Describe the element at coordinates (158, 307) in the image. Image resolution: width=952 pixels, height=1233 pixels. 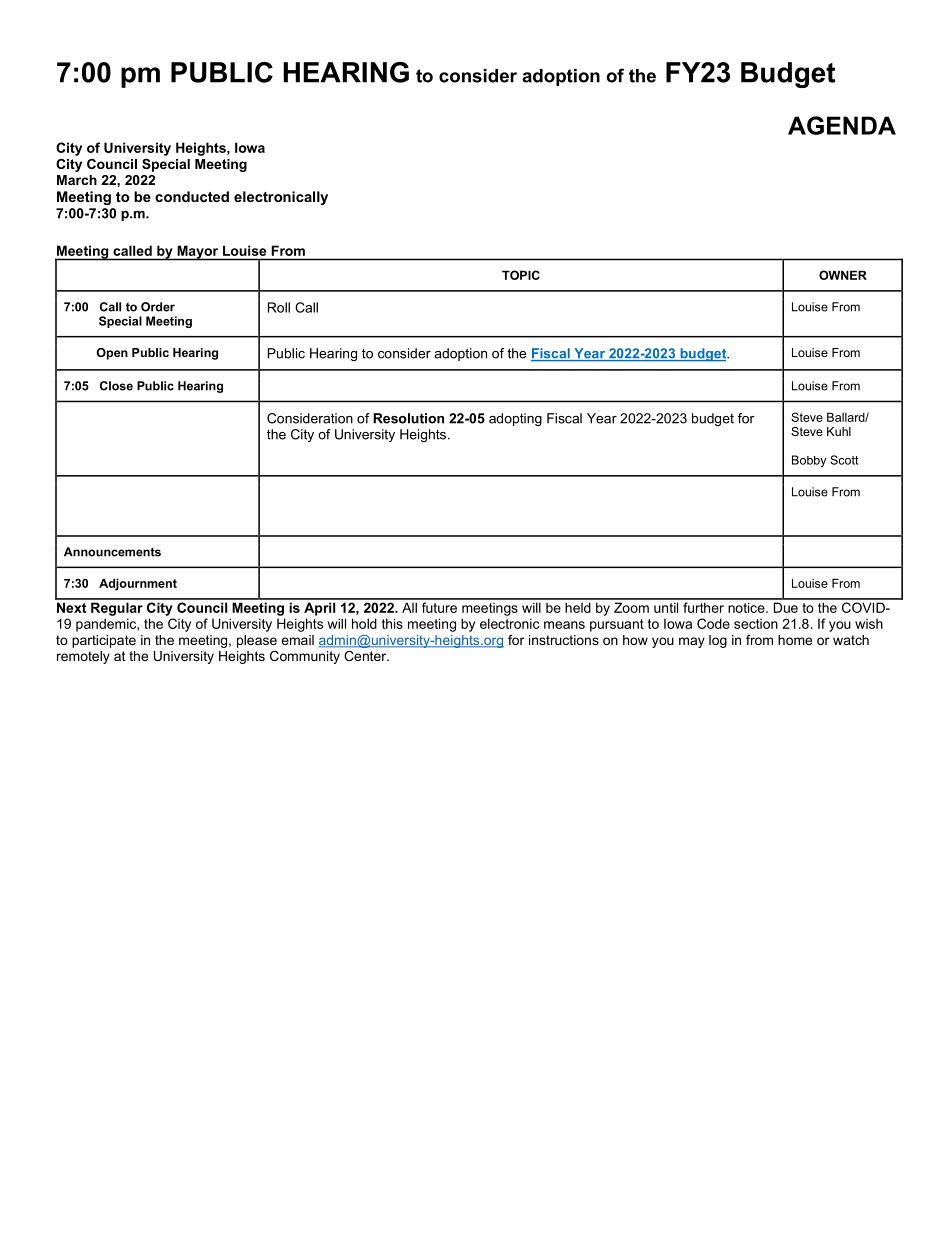
I see `Order` at that location.
